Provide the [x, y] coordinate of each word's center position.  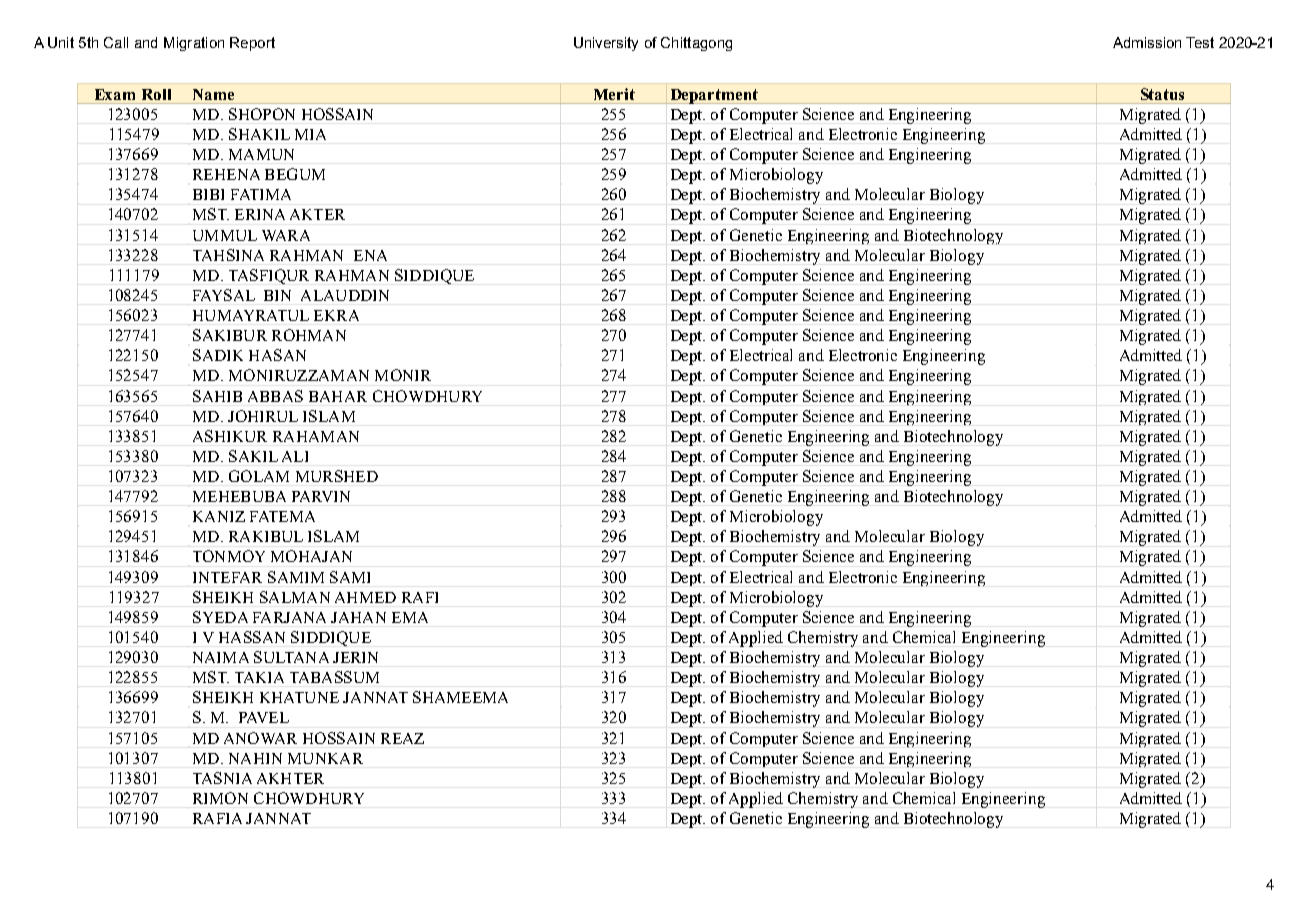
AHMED [365, 597]
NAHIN [255, 758]
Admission [1147, 42]
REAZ [402, 738]
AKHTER [290, 778]
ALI [295, 456]
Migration [194, 44]
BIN [277, 295]
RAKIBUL [266, 536]
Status [1162, 94]
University [606, 44]
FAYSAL [224, 295]
